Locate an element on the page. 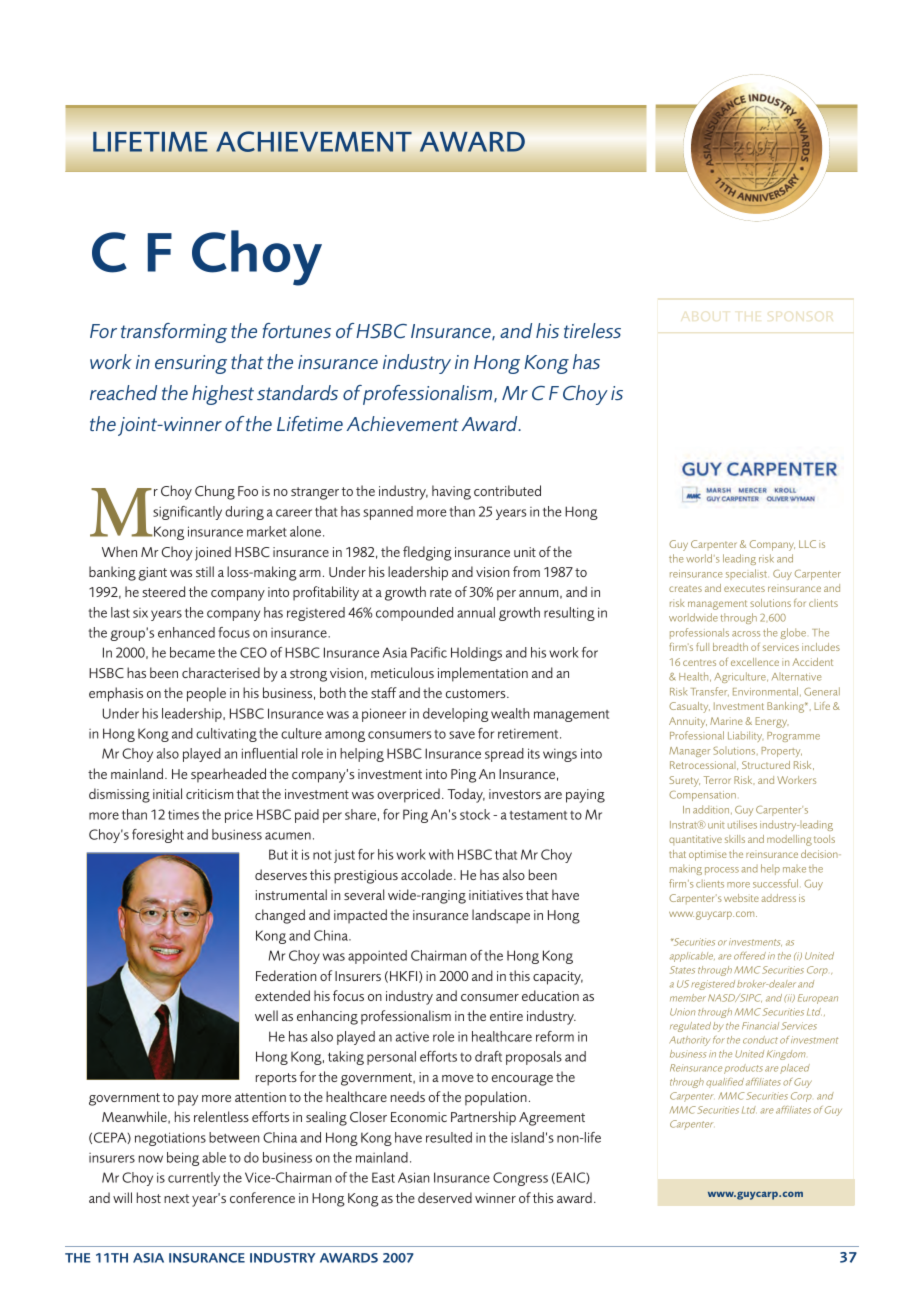 This page has width=924, height=1308. currently is located at coordinates (194, 1179).
